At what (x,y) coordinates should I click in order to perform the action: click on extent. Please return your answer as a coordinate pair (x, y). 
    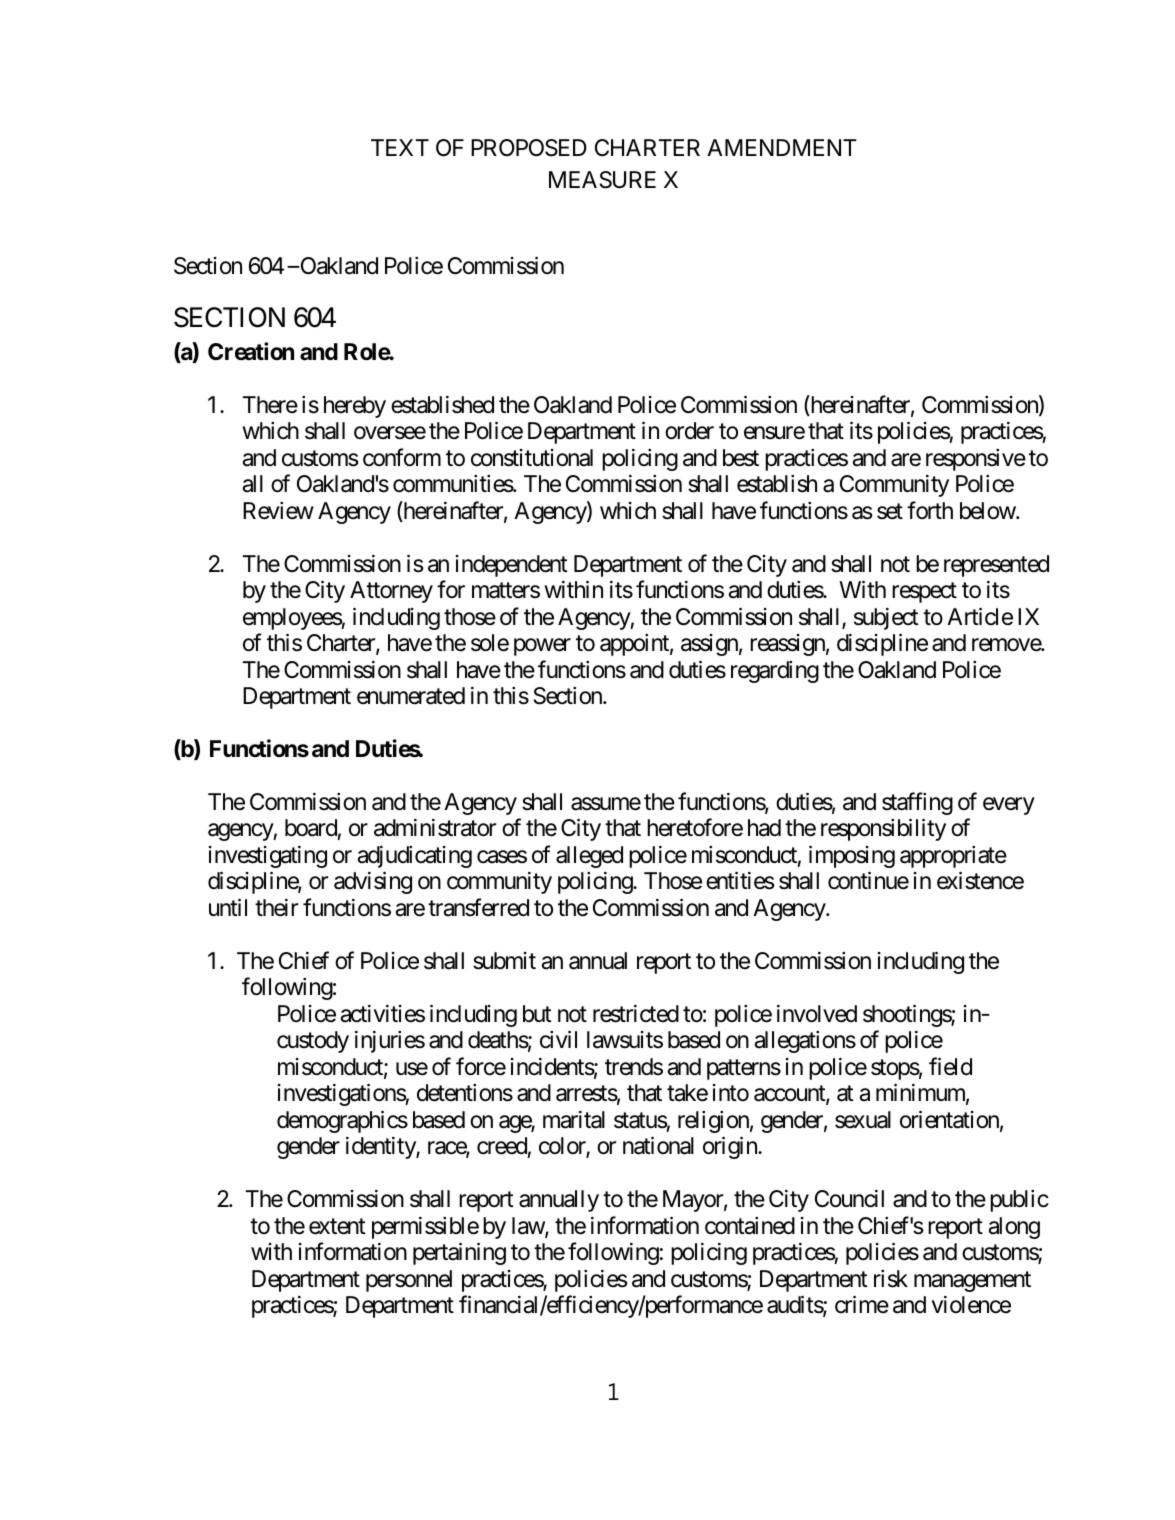
    Looking at the image, I should click on (337, 1226).
